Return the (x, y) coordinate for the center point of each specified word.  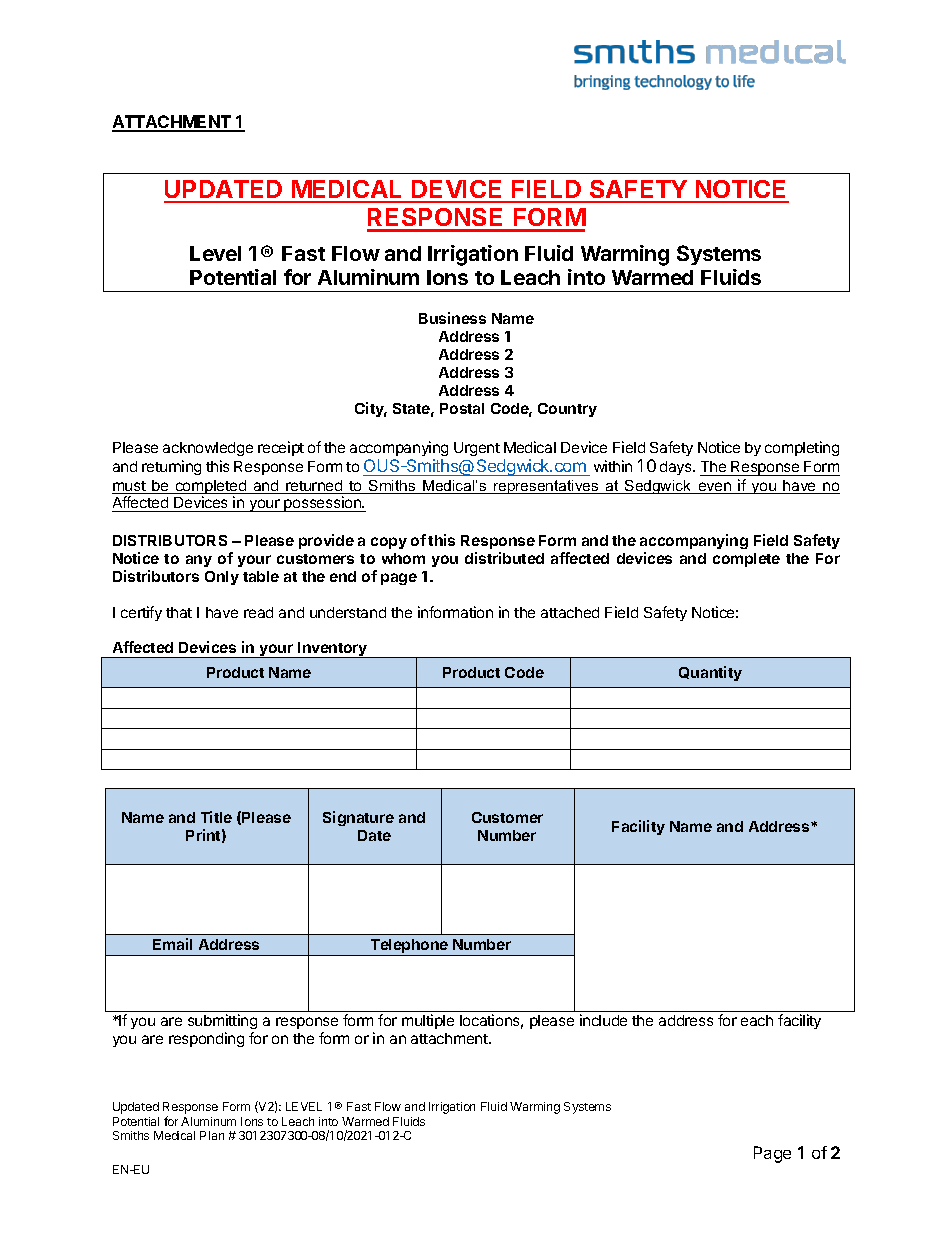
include (603, 1020)
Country (567, 410)
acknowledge (208, 449)
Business (452, 318)
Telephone (409, 947)
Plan (212, 1135)
